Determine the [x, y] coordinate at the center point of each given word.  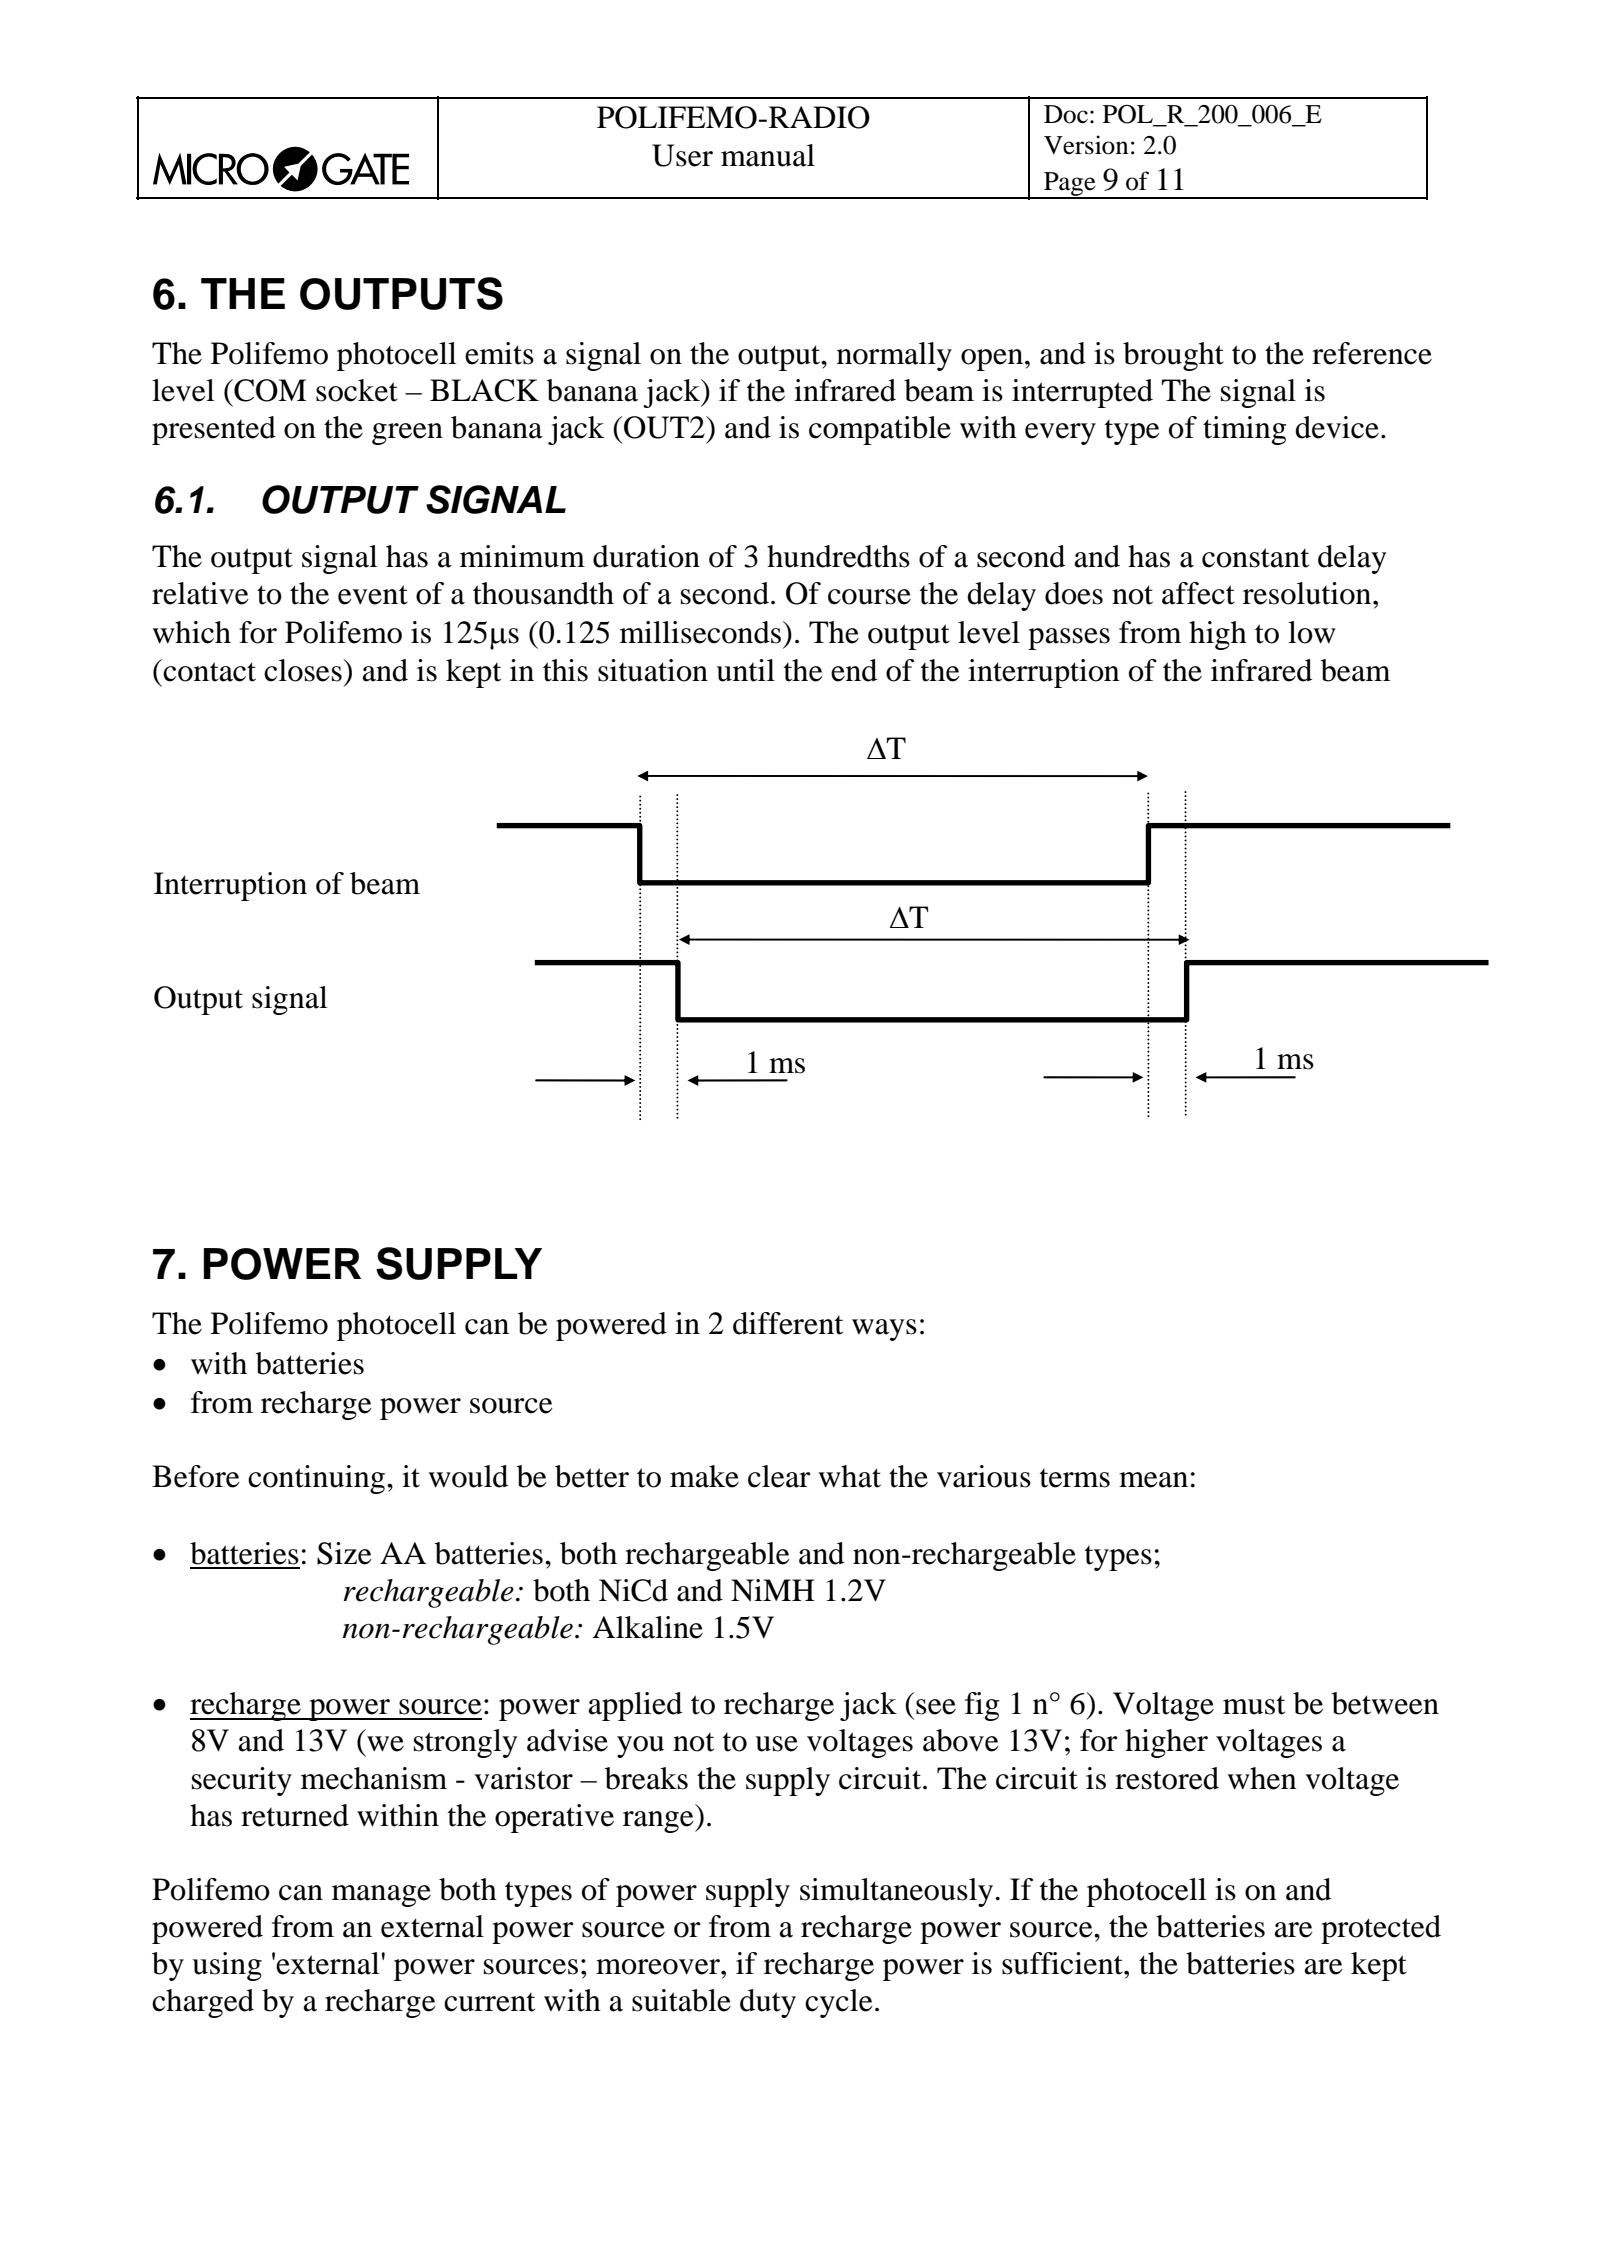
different [788, 1323]
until [745, 670]
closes [304, 670]
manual [768, 155]
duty [768, 2003]
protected [1381, 1929]
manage [381, 1896]
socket [357, 390]
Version [1086, 145]
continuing [318, 1479]
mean [1153, 1480]
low [1312, 632]
